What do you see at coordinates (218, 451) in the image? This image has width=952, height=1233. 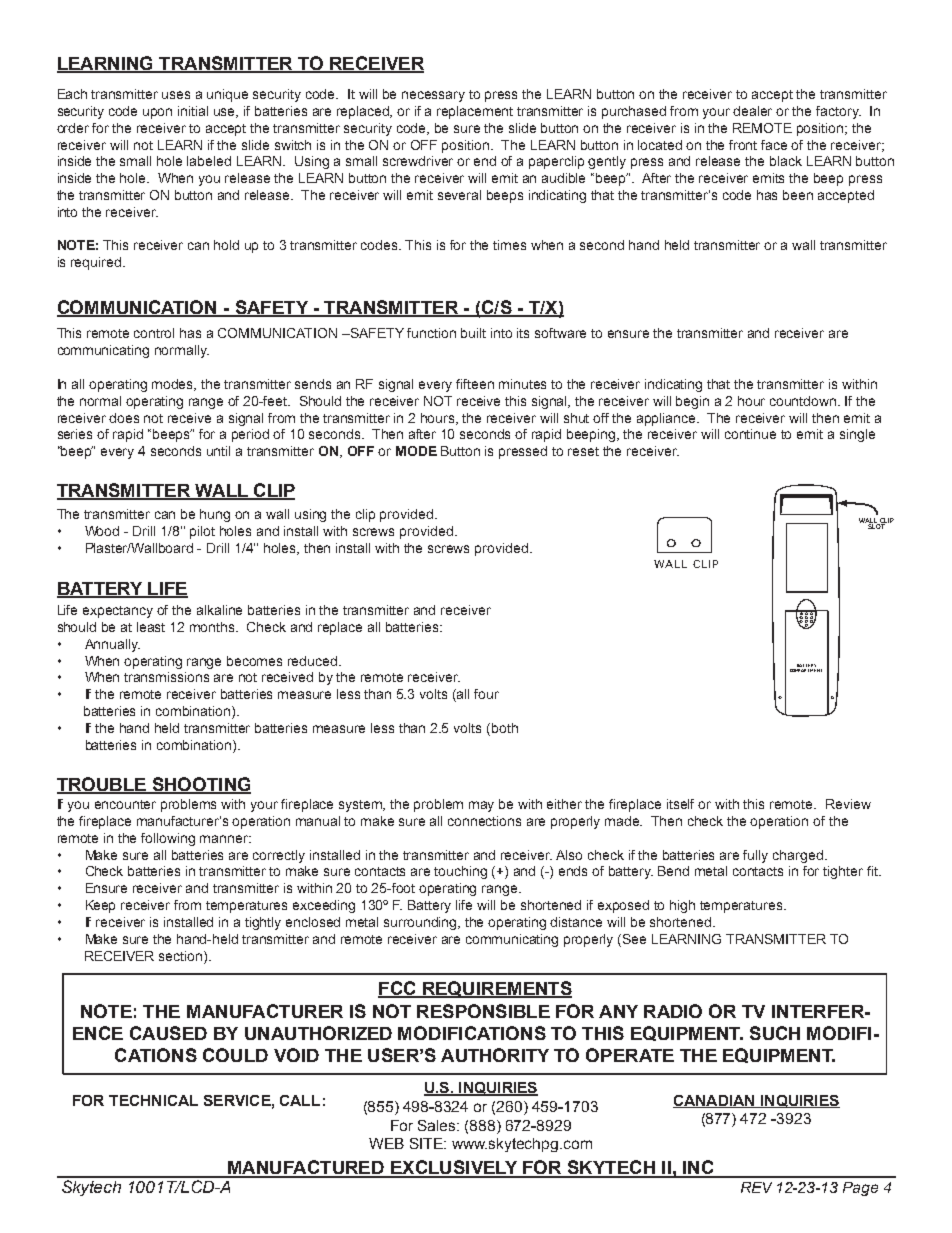 I see `until` at bounding box center [218, 451].
